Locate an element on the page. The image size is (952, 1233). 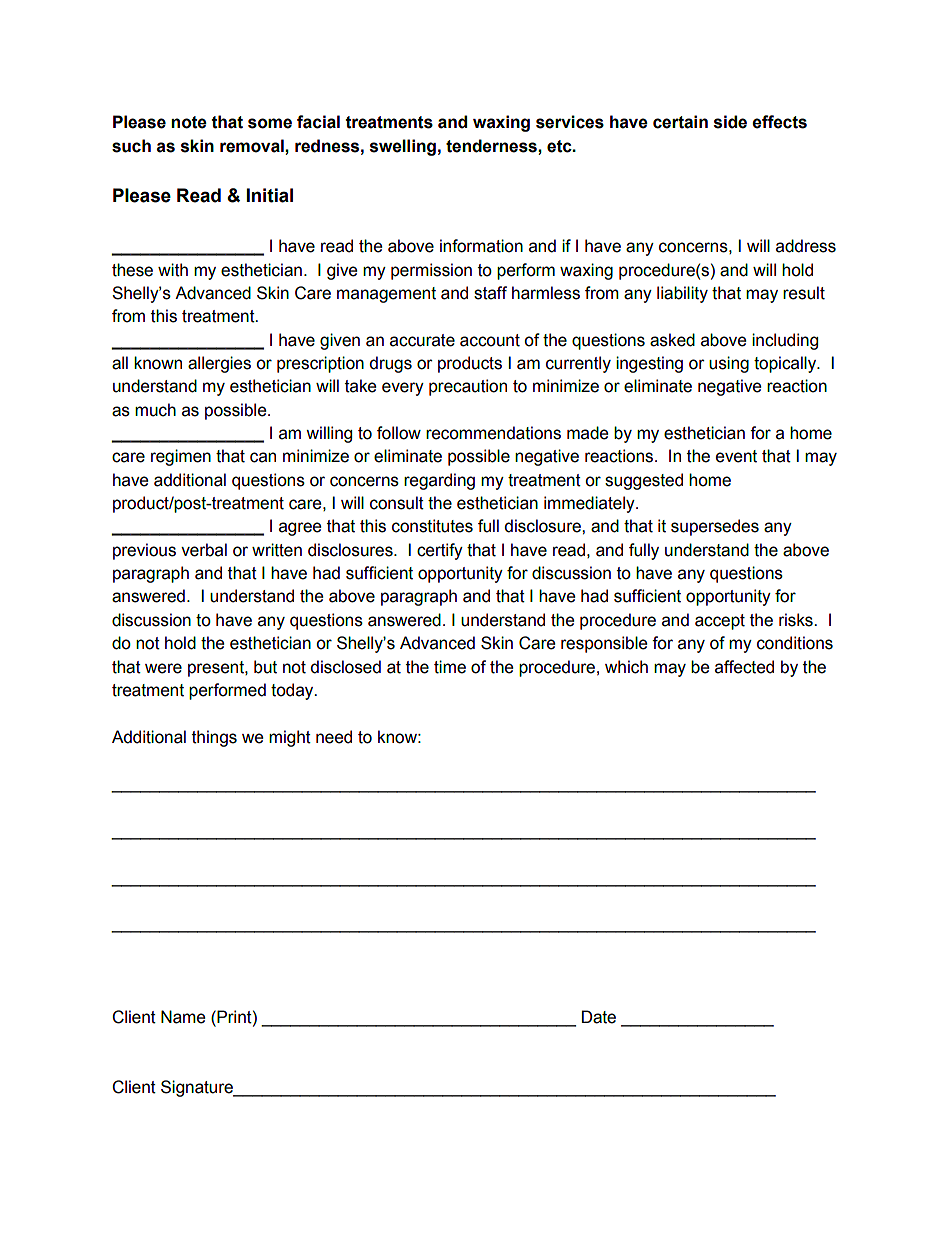
removal is located at coordinates (253, 146).
